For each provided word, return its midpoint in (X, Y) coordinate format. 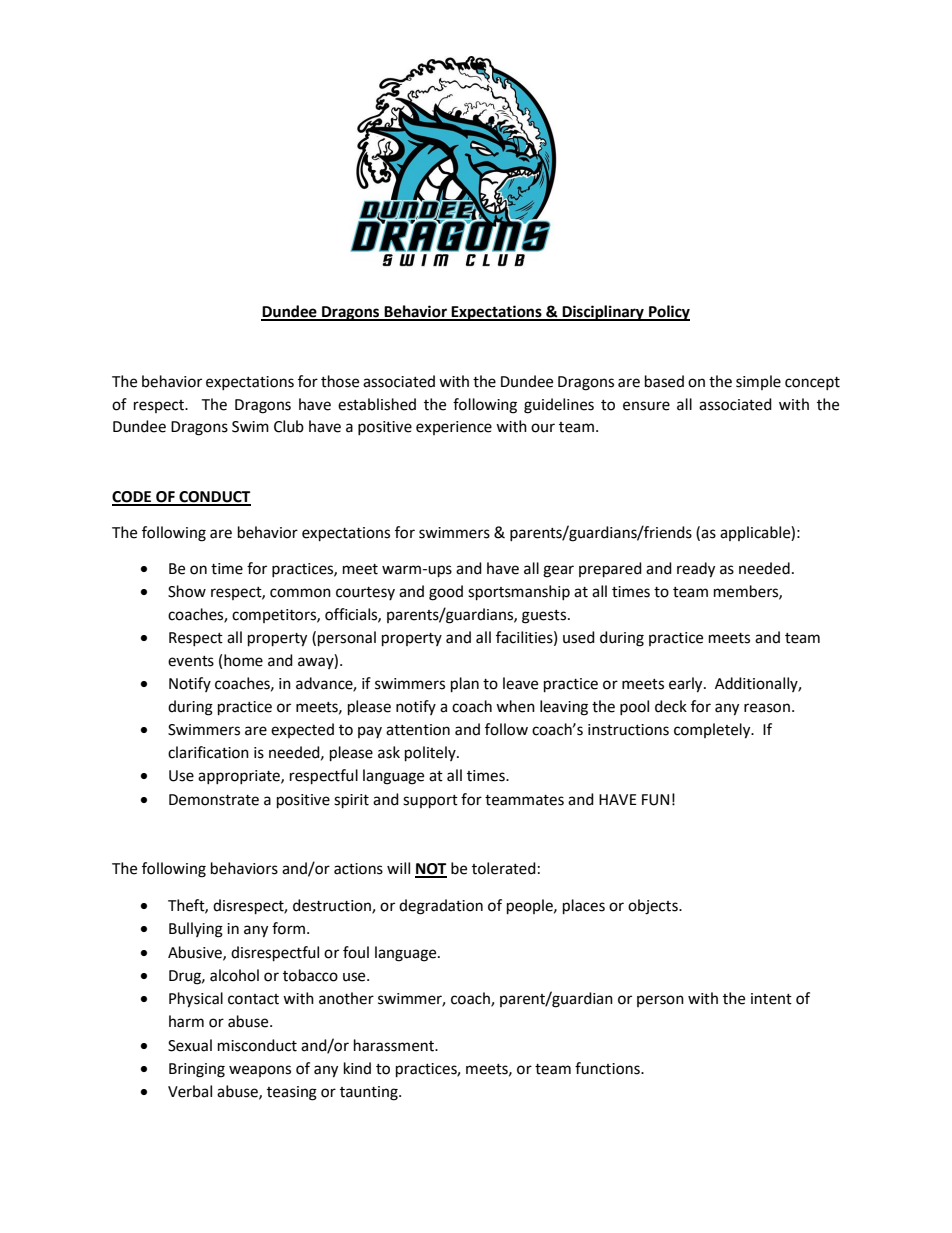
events (191, 661)
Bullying (196, 930)
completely (713, 731)
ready (696, 570)
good (446, 593)
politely (431, 754)
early (687, 685)
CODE (133, 498)
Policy (668, 313)
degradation (441, 907)
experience (454, 428)
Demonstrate (214, 800)
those (340, 381)
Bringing (197, 1070)
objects (654, 907)
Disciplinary (603, 313)
